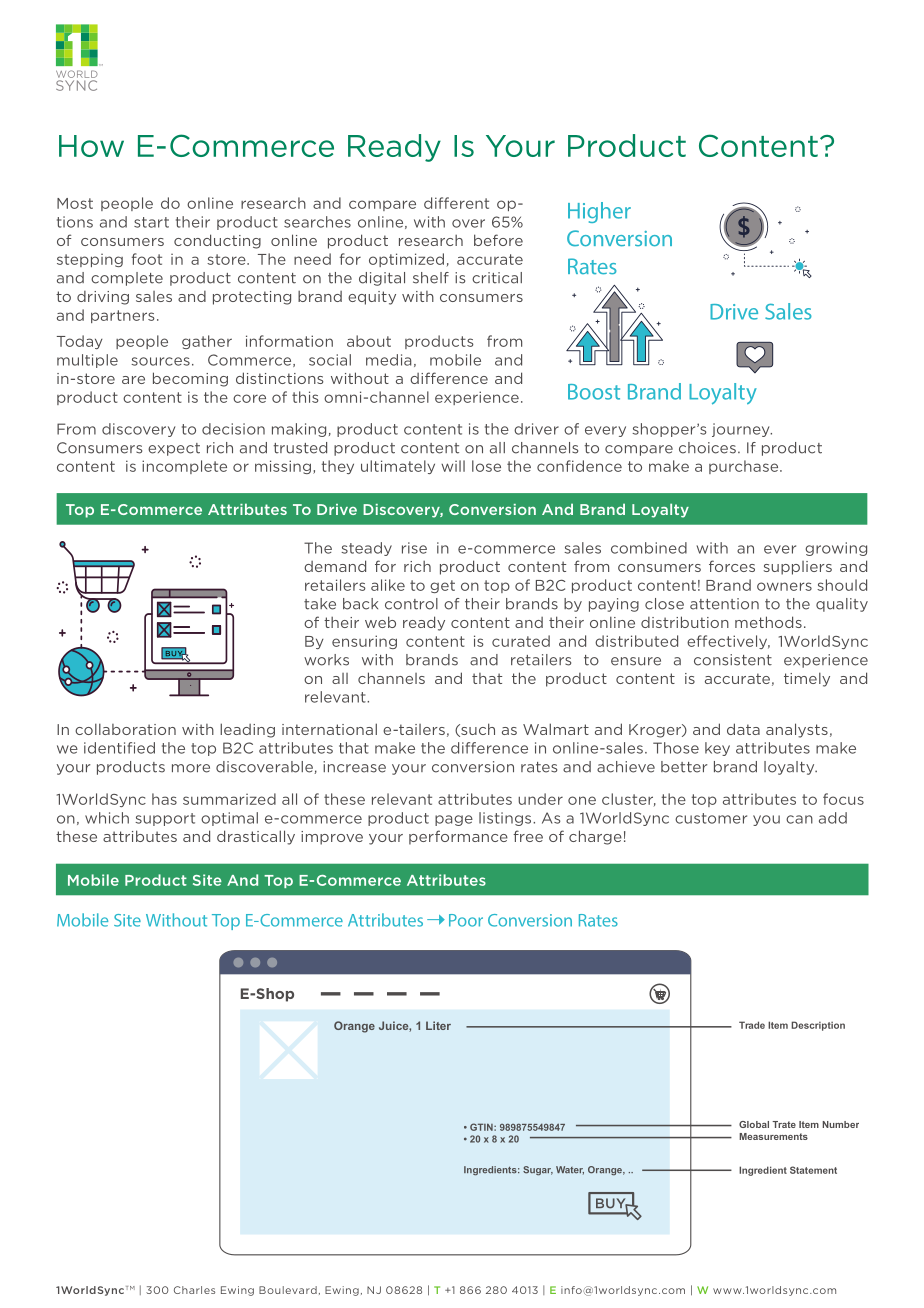 This document has height=1308, width=924. I want to click on Sugar, so click(538, 1171).
